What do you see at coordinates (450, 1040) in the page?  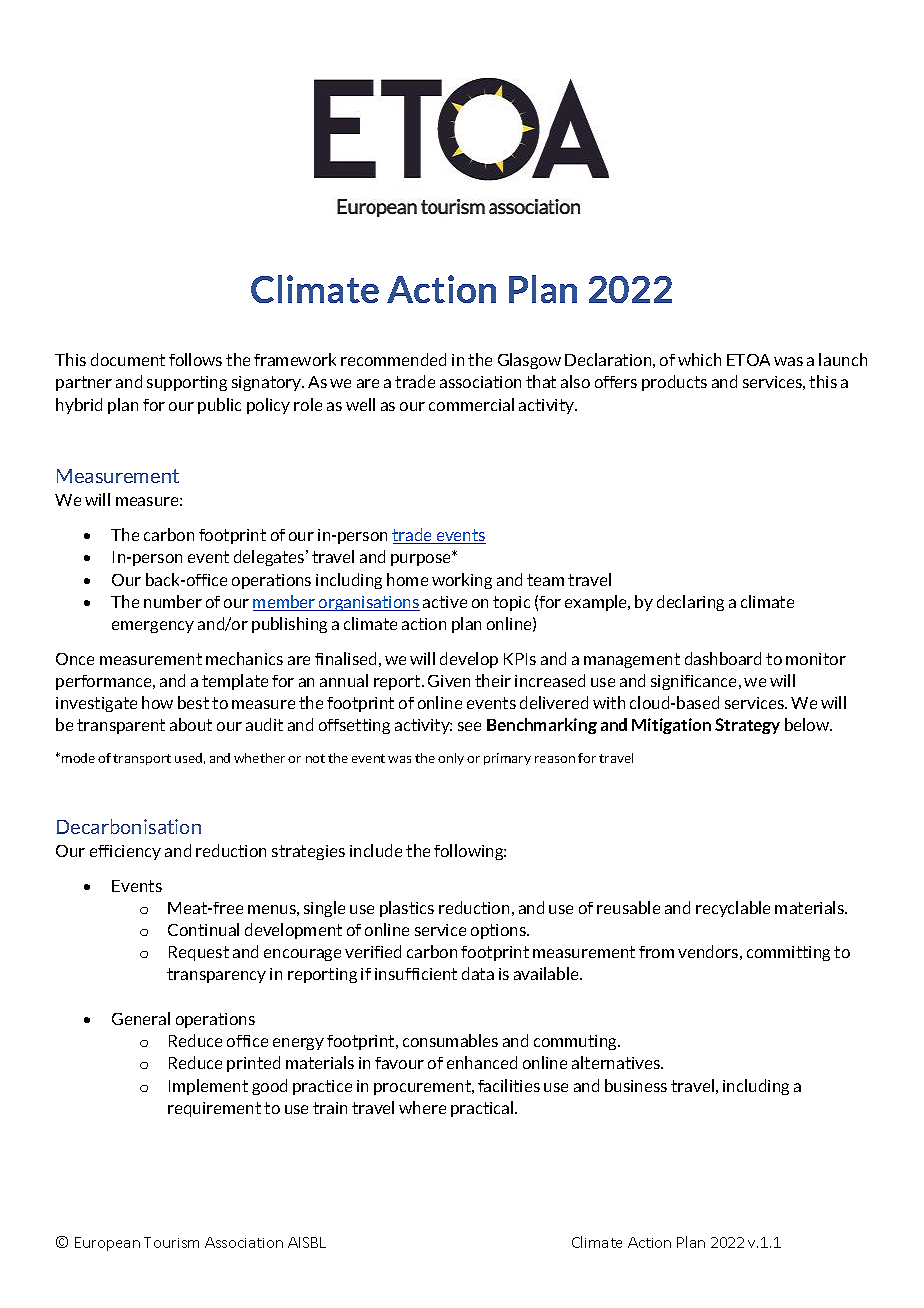 I see `consumables` at bounding box center [450, 1040].
